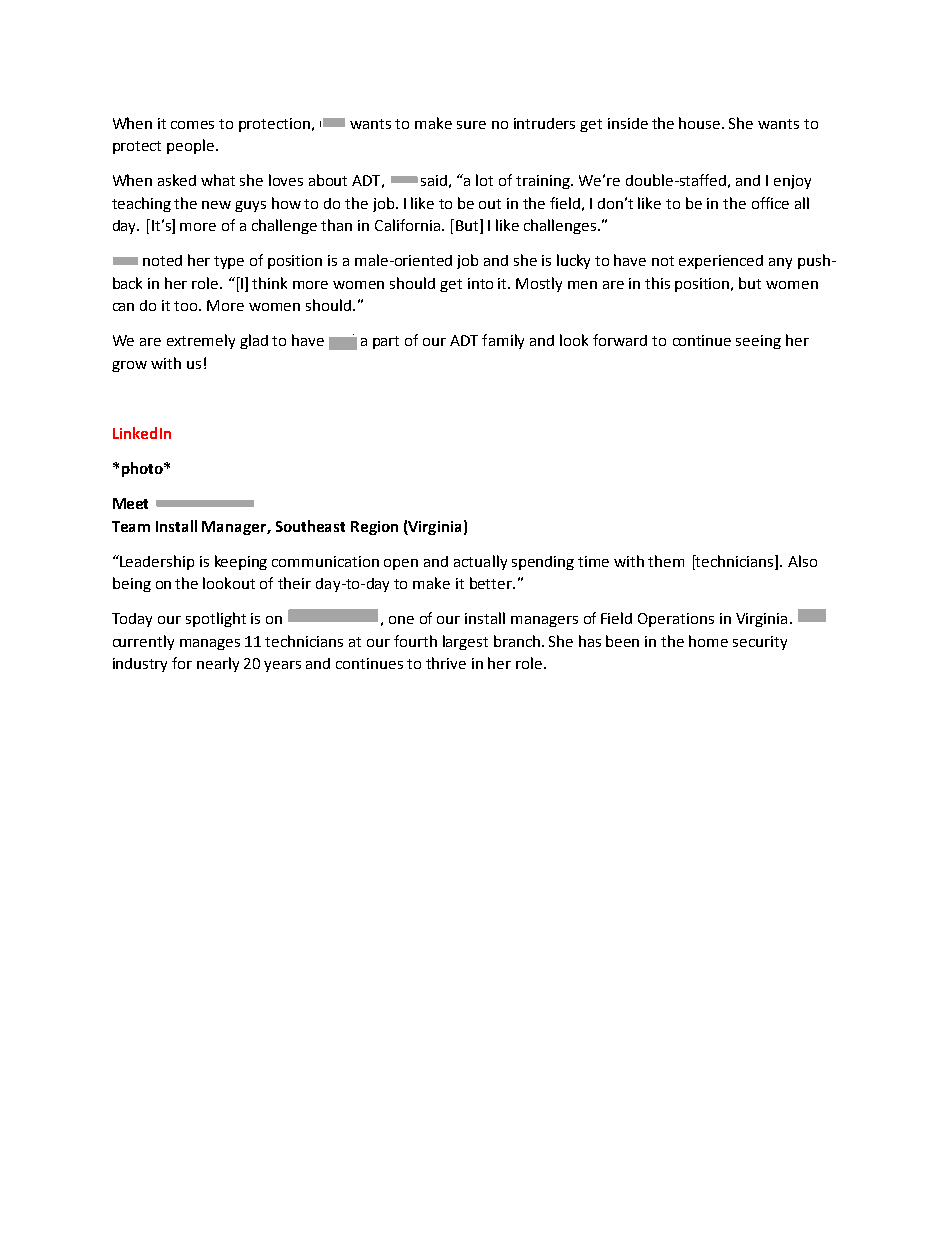 This screenshot has height=1233, width=952. Describe the element at coordinates (229, 262) in the screenshot. I see `type` at that location.
